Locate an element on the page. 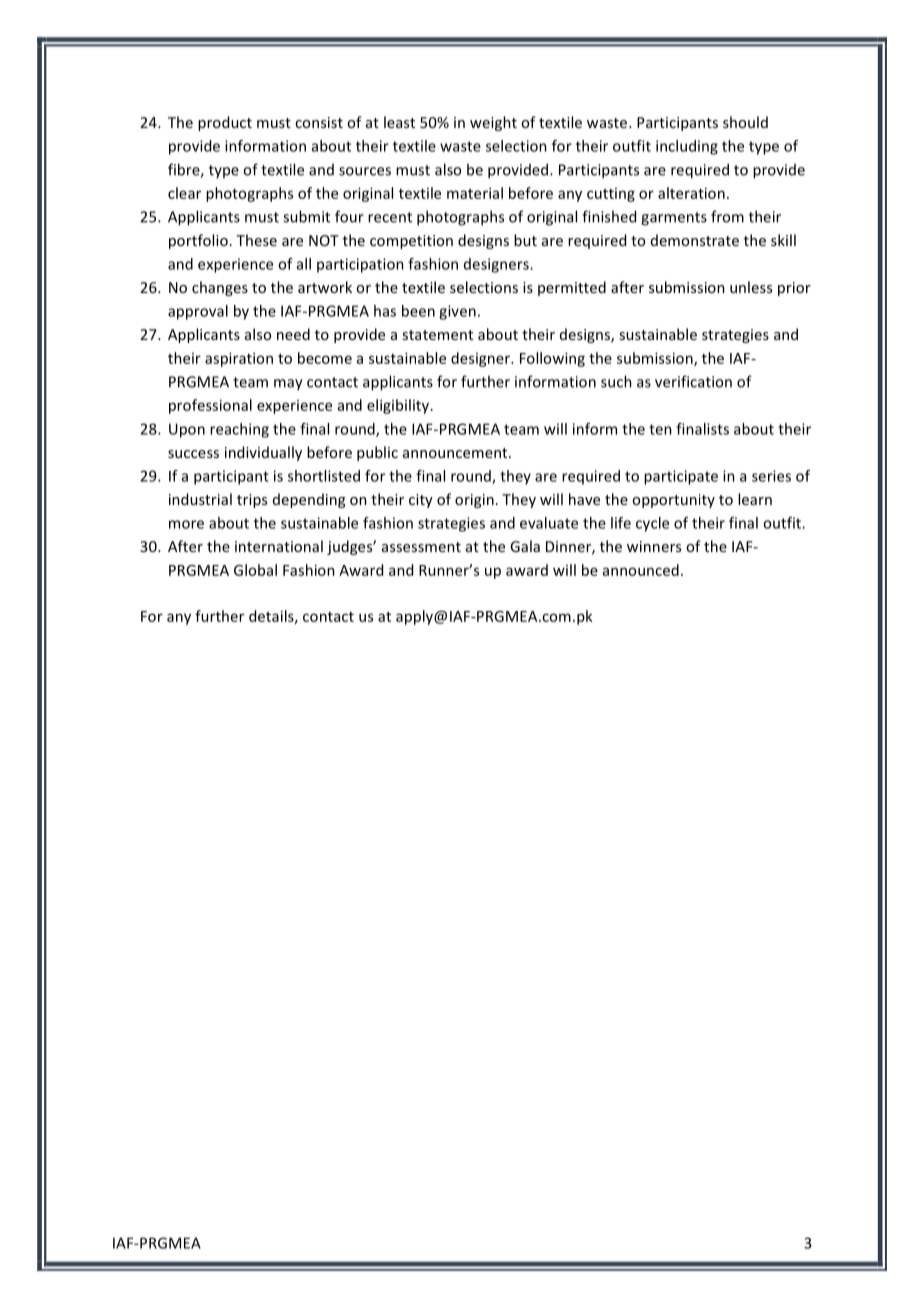  Gala is located at coordinates (525, 546).
